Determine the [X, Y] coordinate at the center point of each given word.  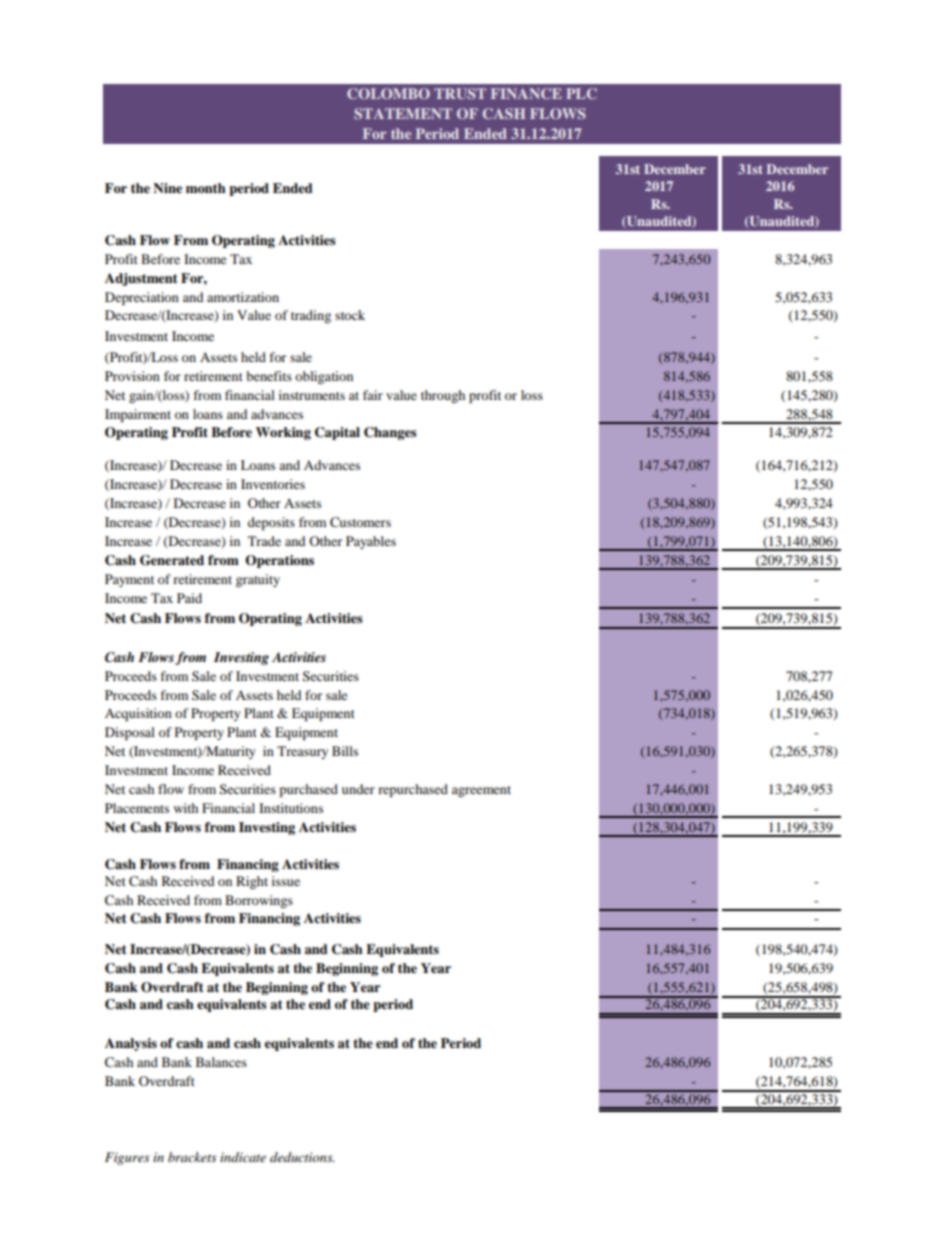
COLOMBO [388, 93]
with [186, 808]
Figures [127, 1158]
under [358, 789]
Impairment [138, 415]
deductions [302, 1157]
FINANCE [526, 93]
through [443, 396]
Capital [337, 433]
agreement [481, 791]
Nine [167, 188]
